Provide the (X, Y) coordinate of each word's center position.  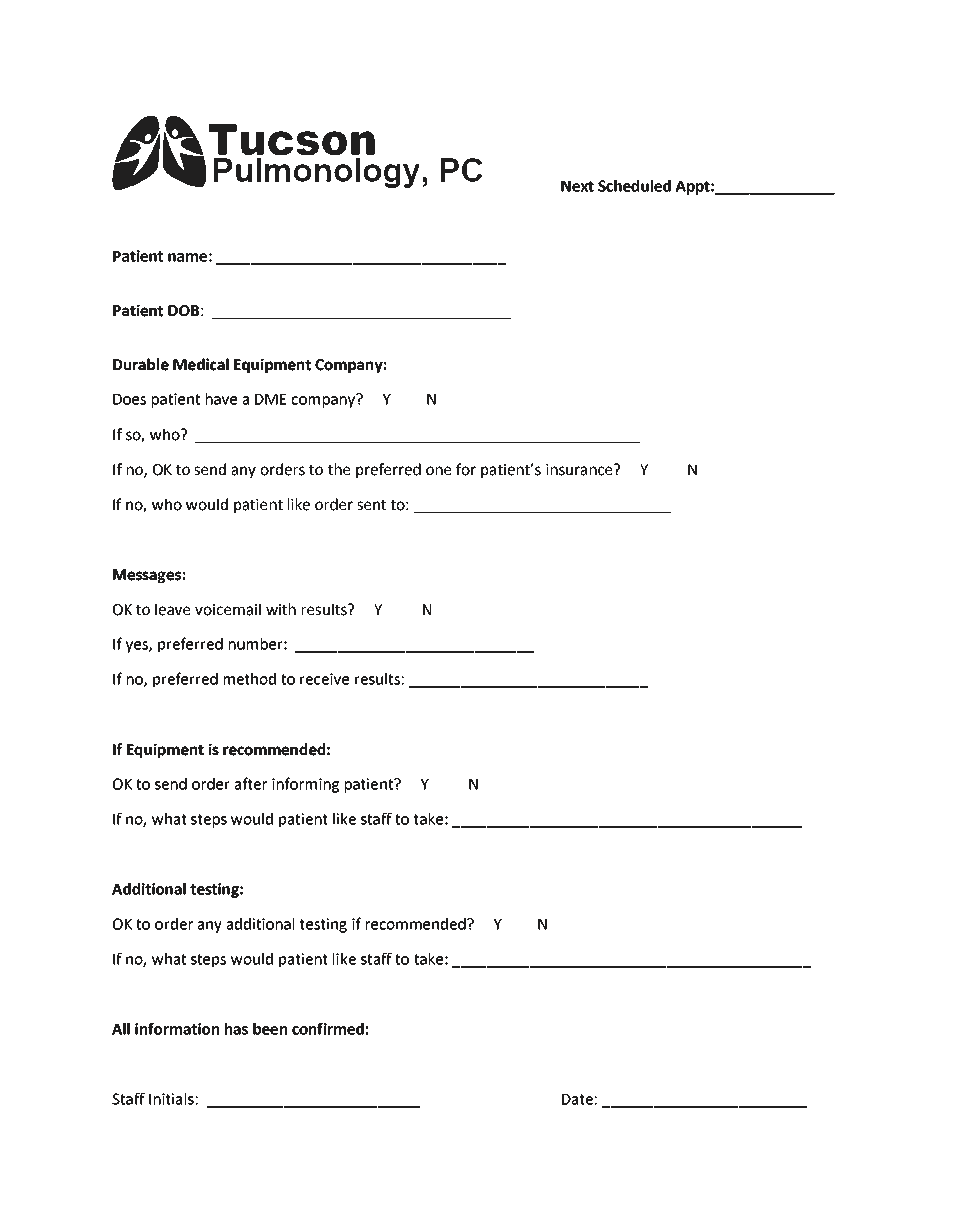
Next (577, 186)
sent (371, 505)
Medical (201, 364)
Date (577, 1099)
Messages (147, 576)
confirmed (328, 1028)
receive (324, 679)
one (438, 471)
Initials (171, 1099)
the (339, 469)
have (221, 399)
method (250, 679)
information (177, 1028)
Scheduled (634, 186)
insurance (580, 470)
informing (305, 785)
